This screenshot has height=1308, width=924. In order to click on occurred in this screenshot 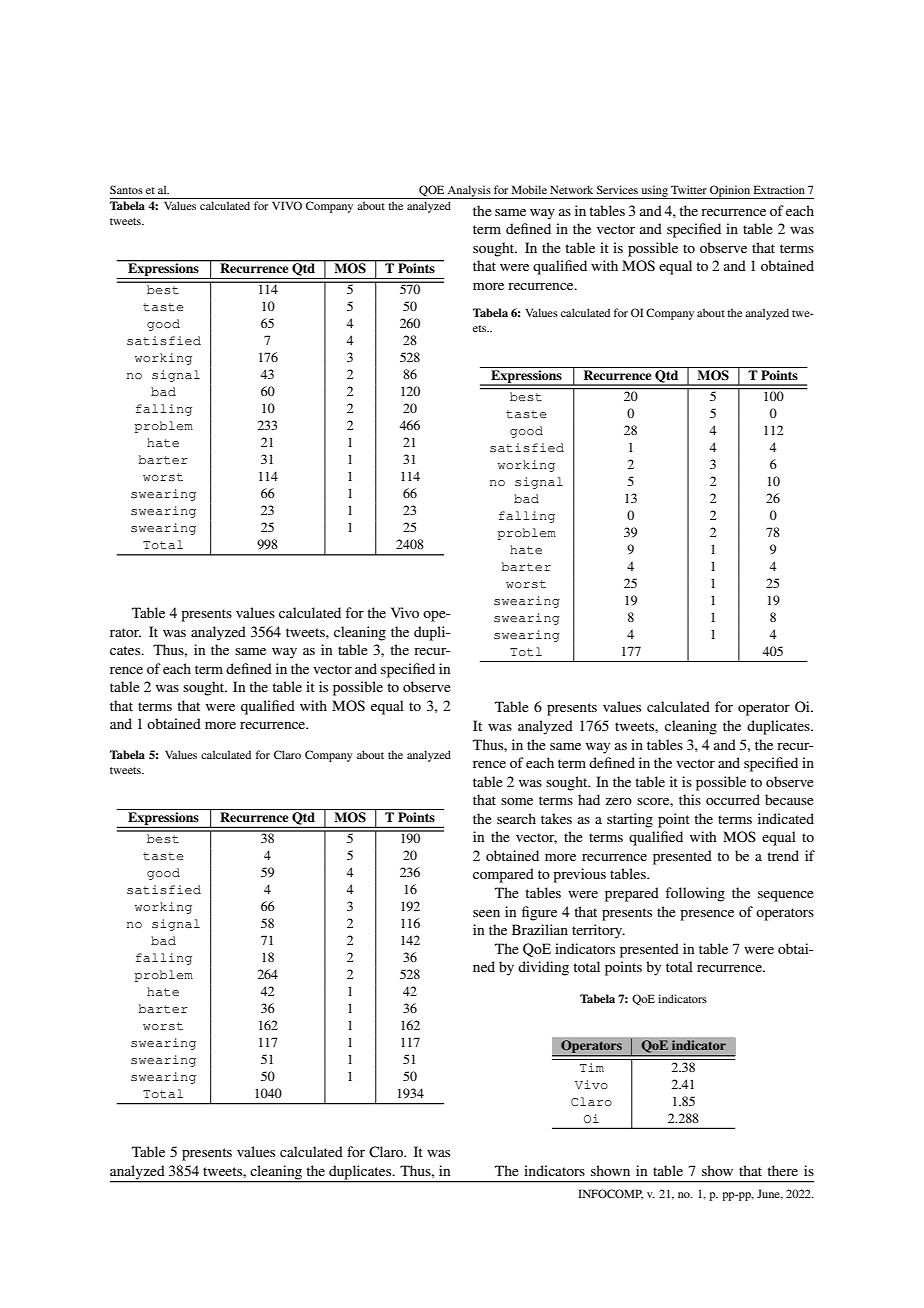, I will do `click(733, 799)`.
